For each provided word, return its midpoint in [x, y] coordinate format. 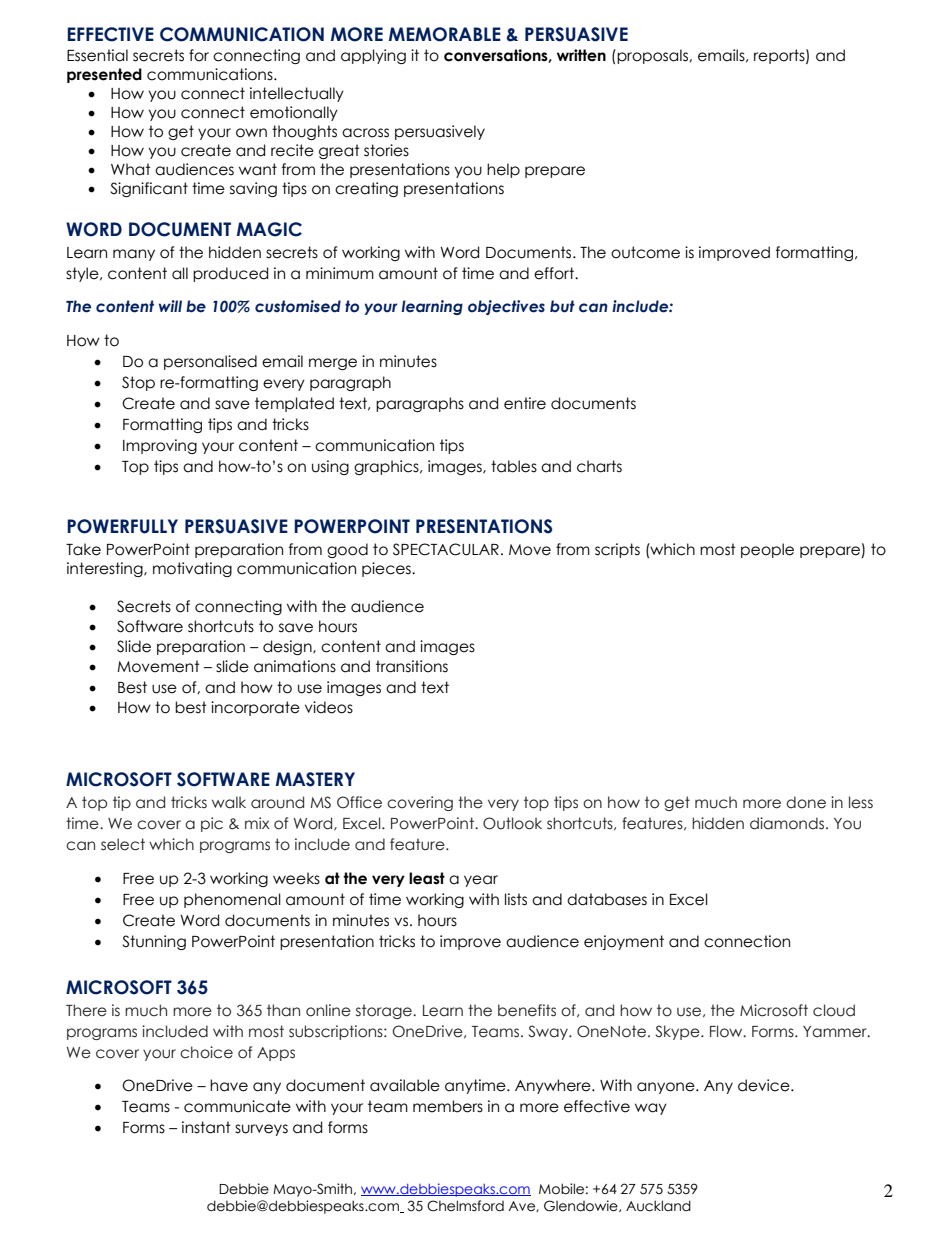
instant [206, 1127]
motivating [192, 569]
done [806, 802]
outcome [645, 252]
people [767, 550]
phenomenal [232, 900]
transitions [412, 666]
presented [104, 75]
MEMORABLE [445, 34]
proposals [652, 56]
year [481, 881]
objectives [506, 307]
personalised [210, 362]
